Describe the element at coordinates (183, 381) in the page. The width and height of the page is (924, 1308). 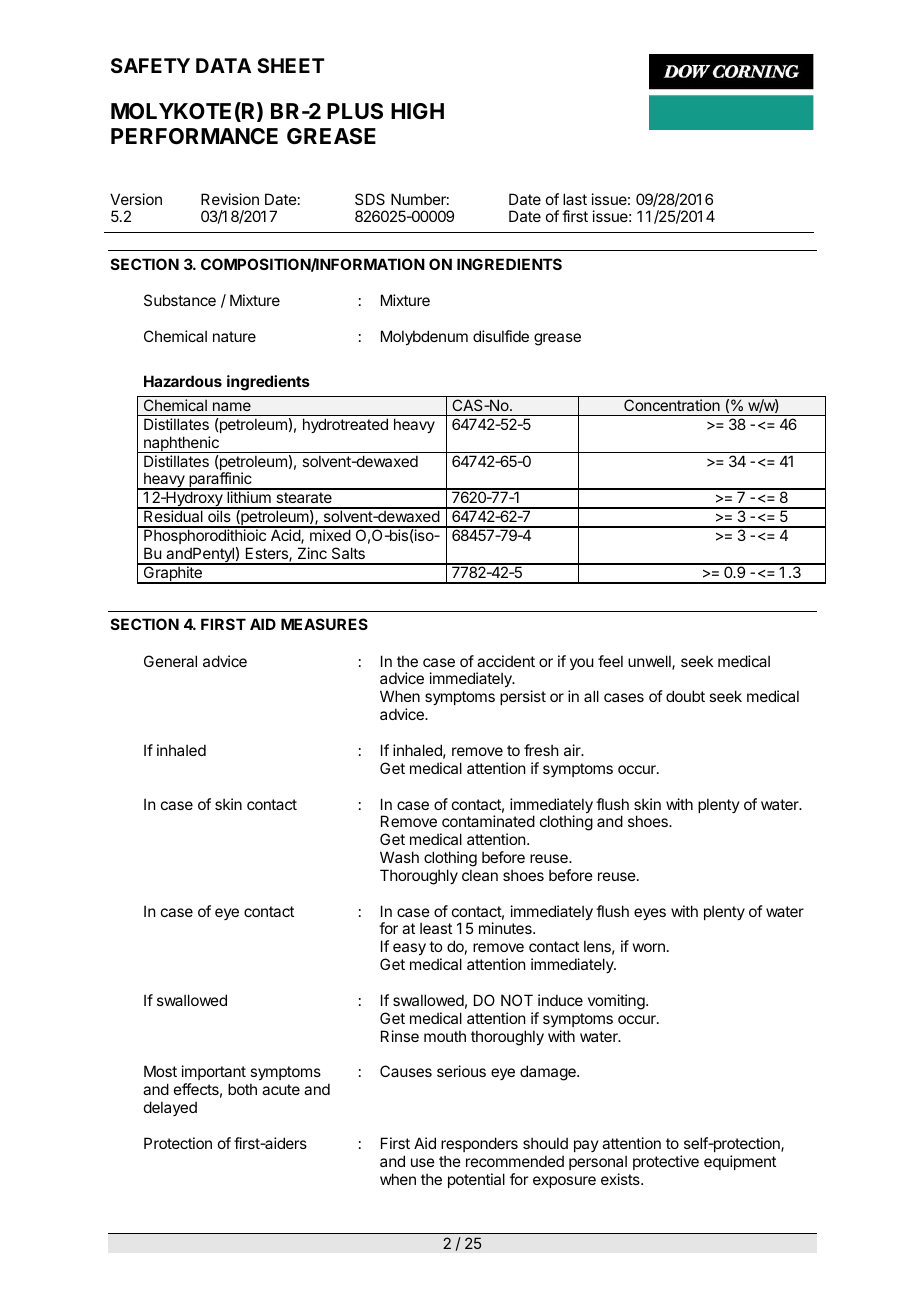
I see `Hazardous` at that location.
